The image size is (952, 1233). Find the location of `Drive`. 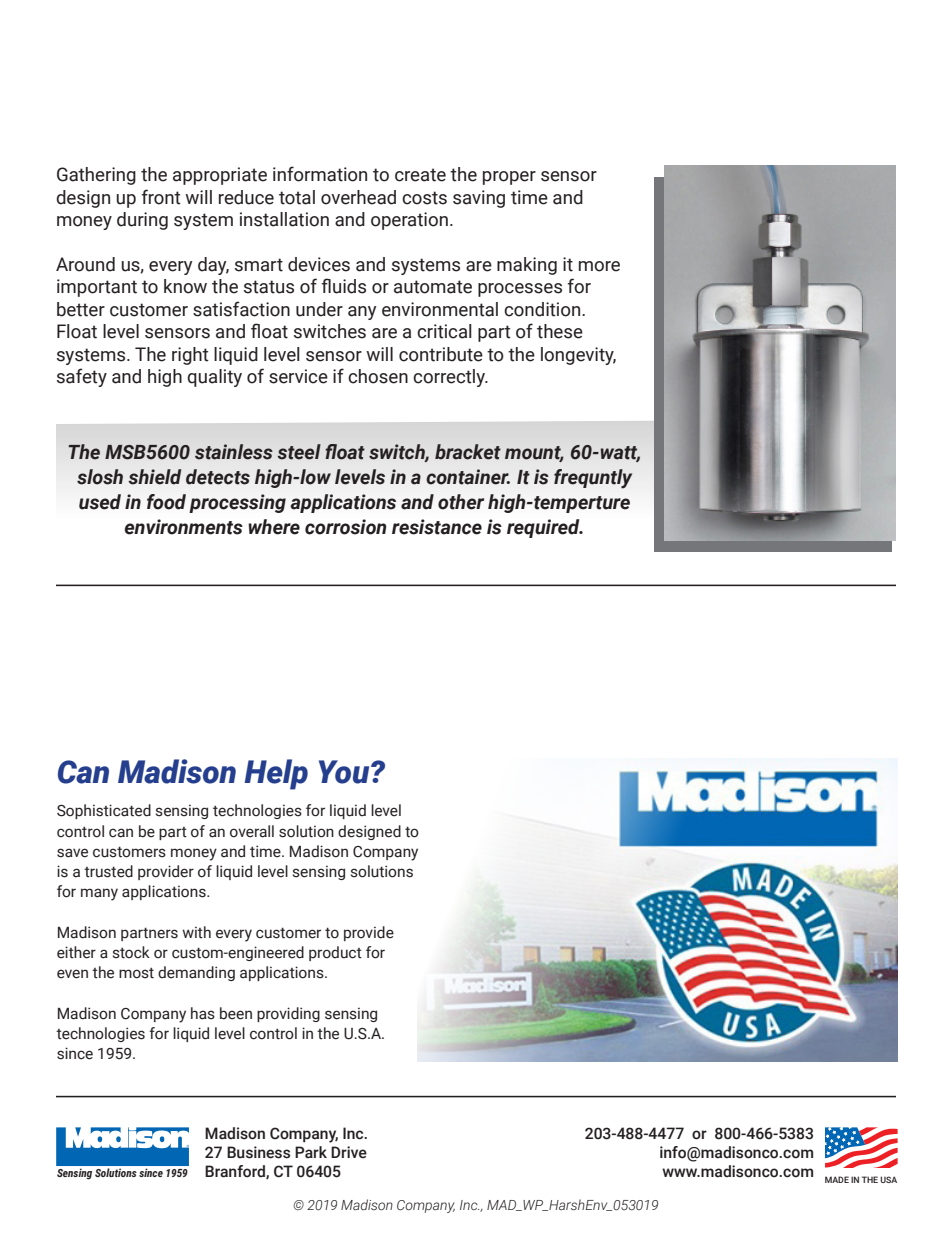

Drive is located at coordinates (349, 1152).
